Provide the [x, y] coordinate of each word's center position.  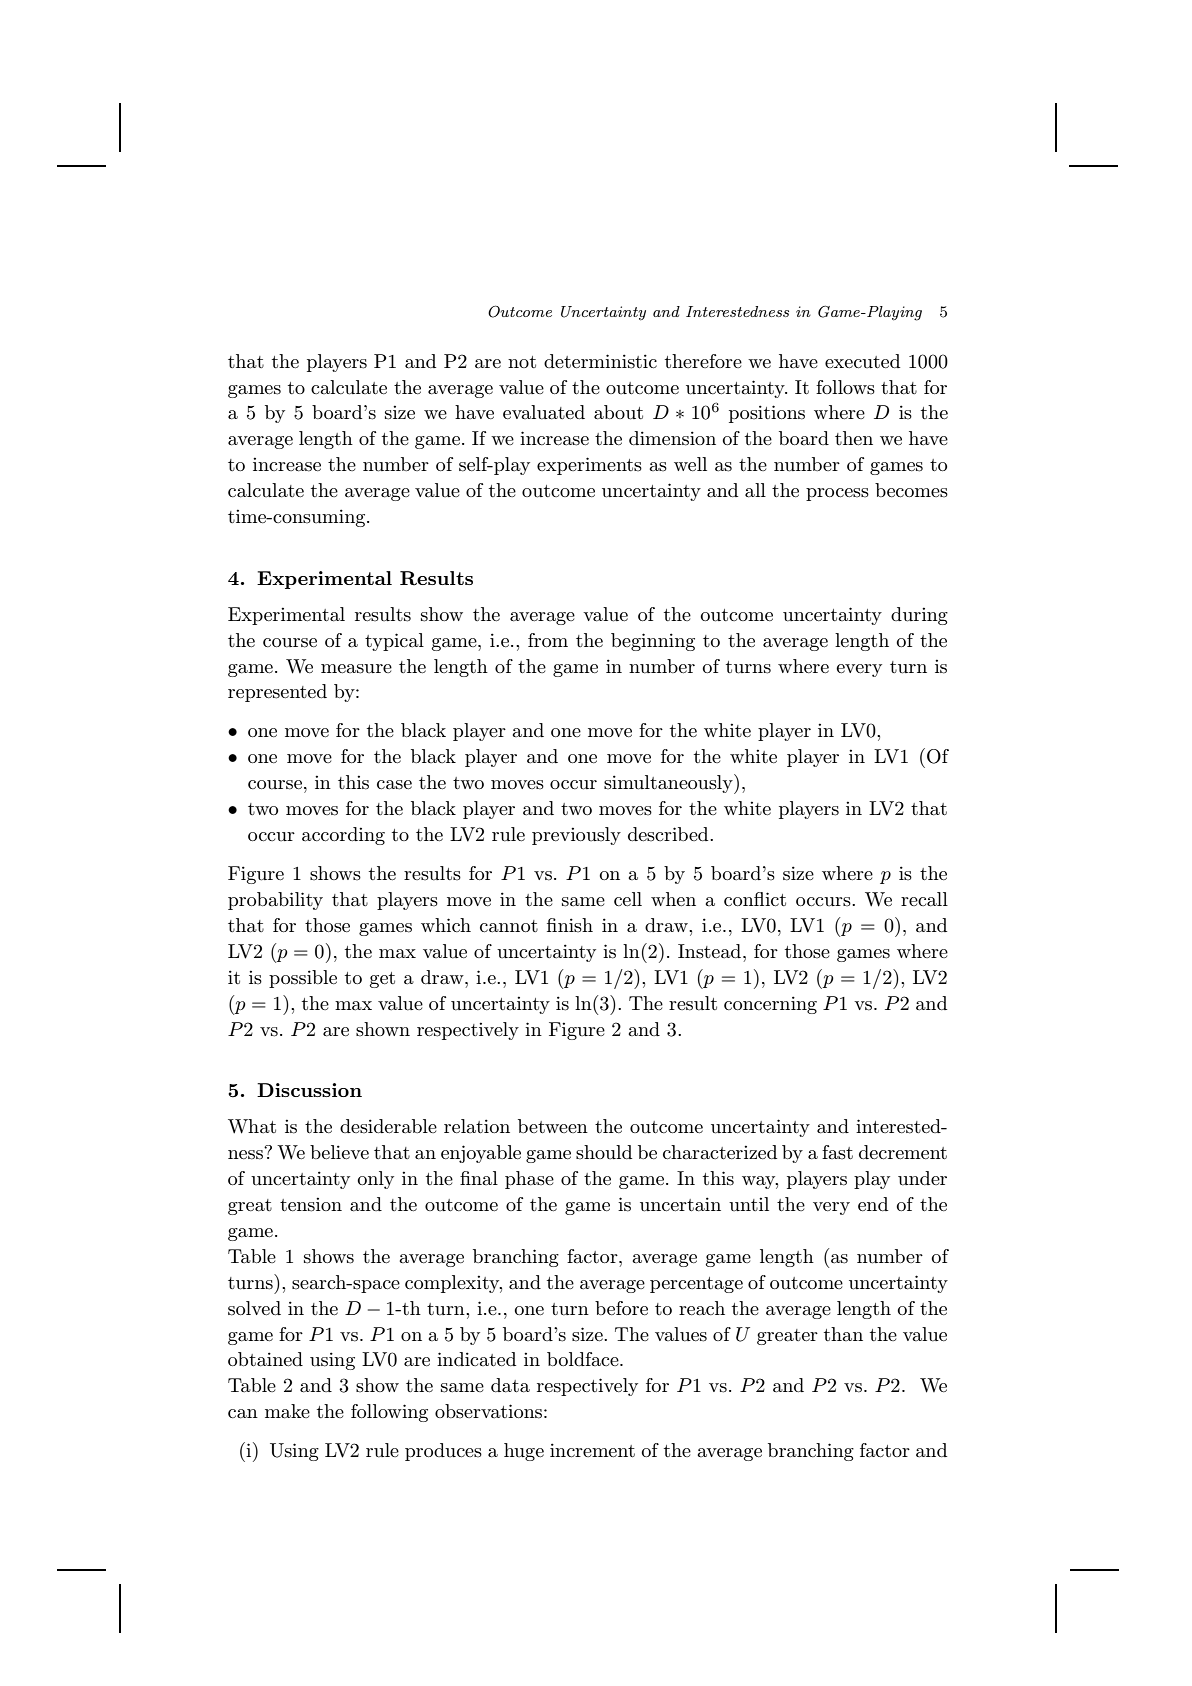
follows [845, 387]
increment [592, 1450]
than [843, 1334]
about [618, 412]
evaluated [544, 412]
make [287, 1411]
